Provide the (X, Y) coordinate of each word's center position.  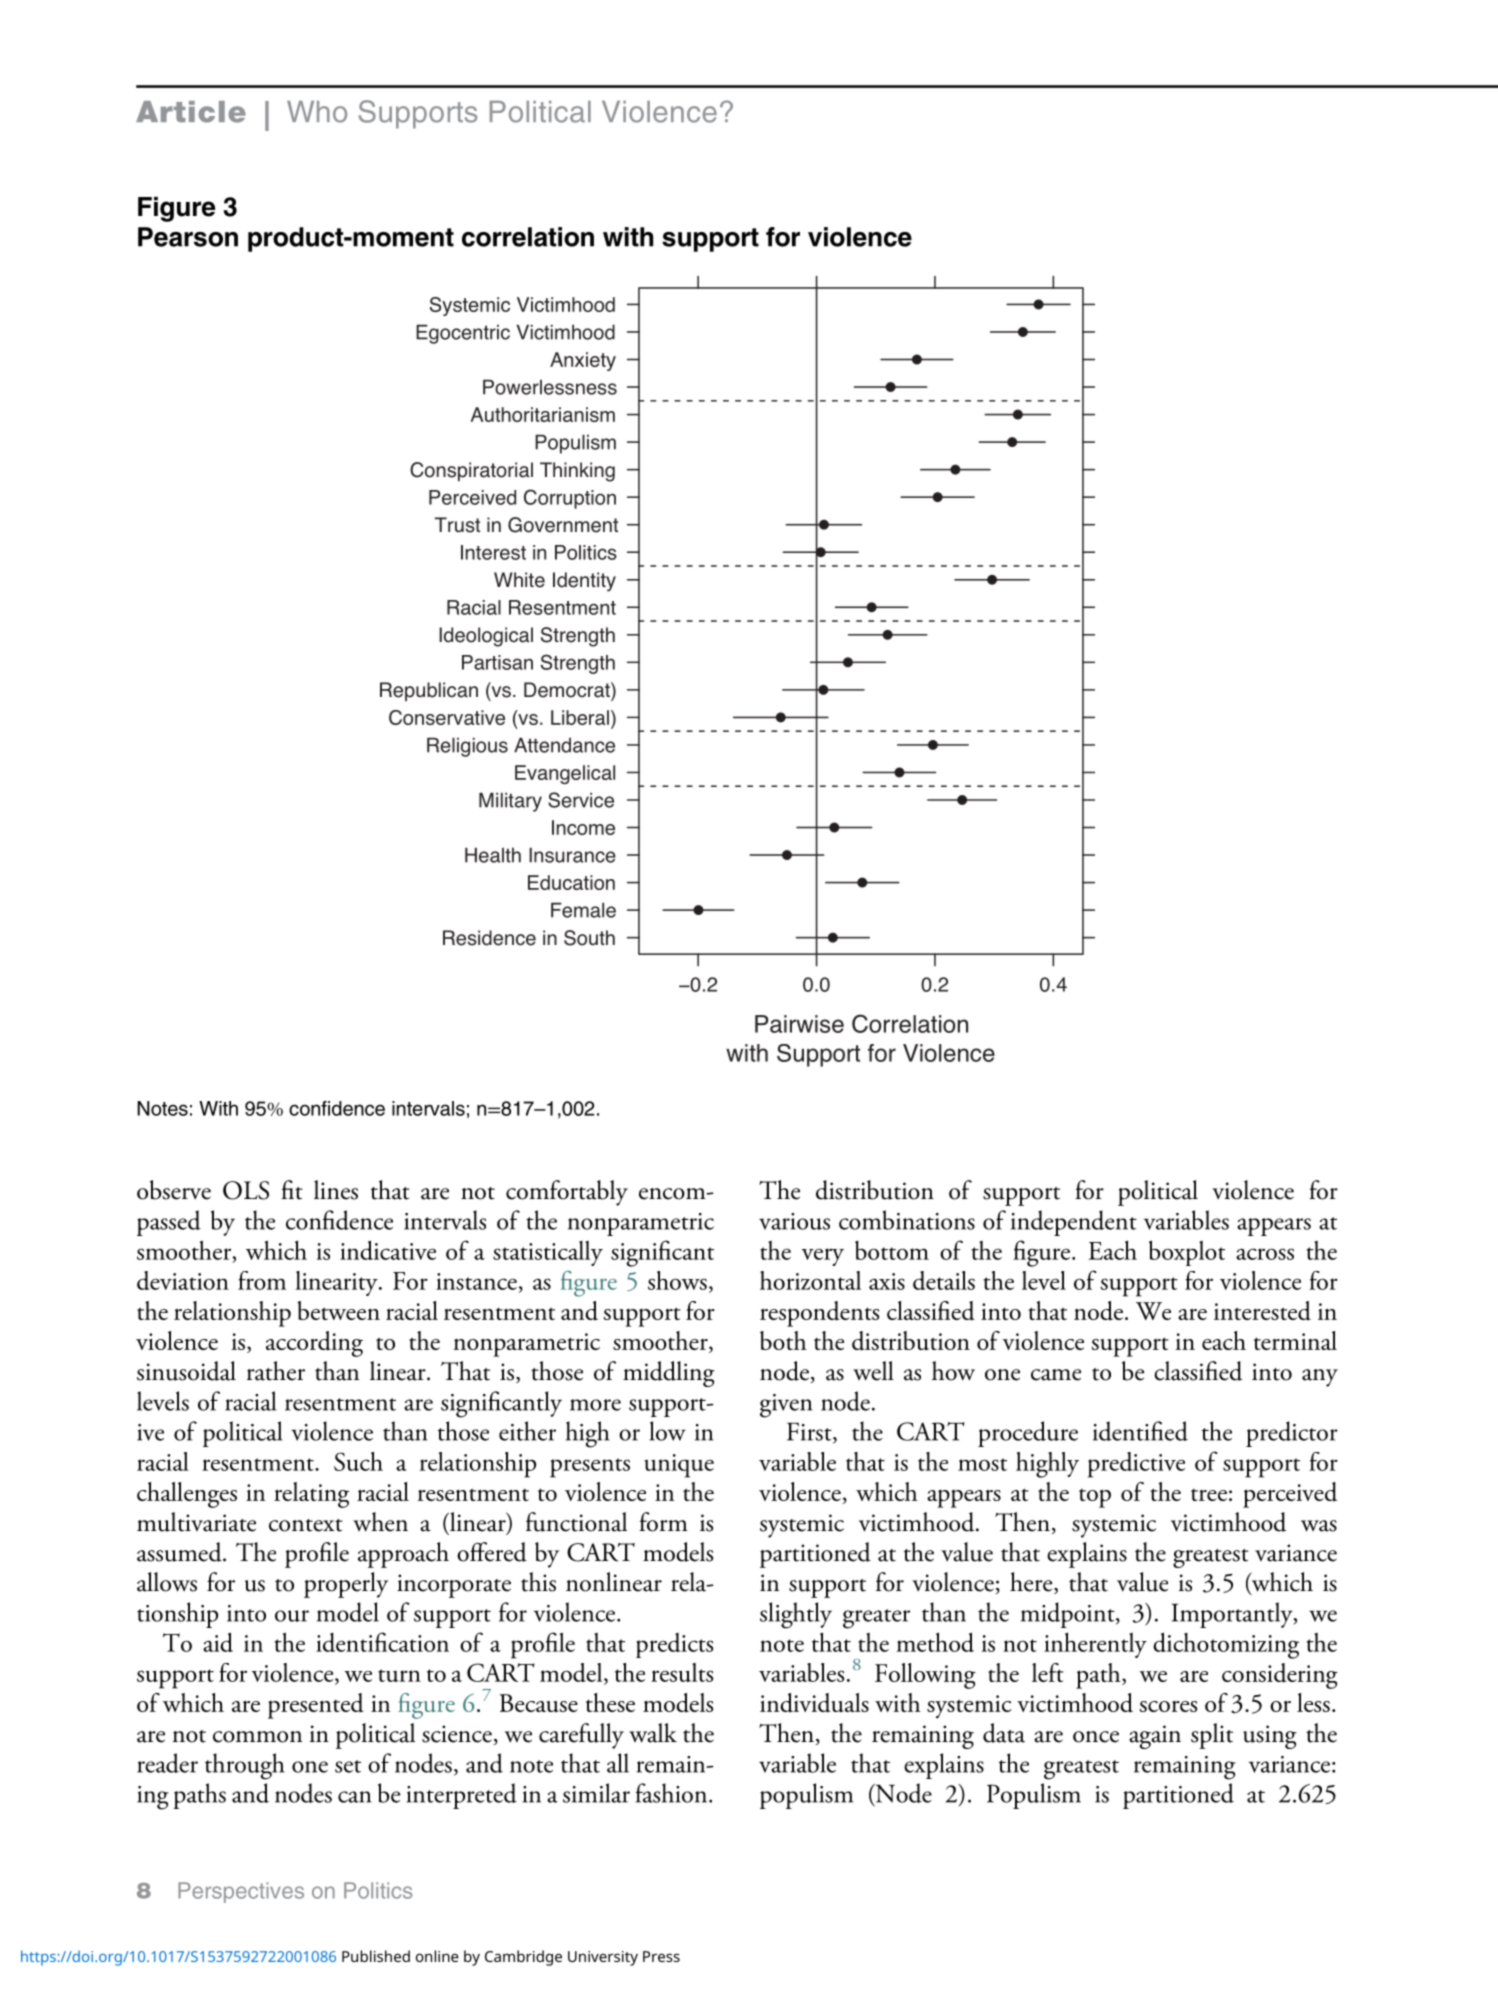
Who (317, 112)
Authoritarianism (542, 414)
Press (661, 1956)
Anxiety (583, 361)
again (1155, 1737)
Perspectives (241, 1892)
